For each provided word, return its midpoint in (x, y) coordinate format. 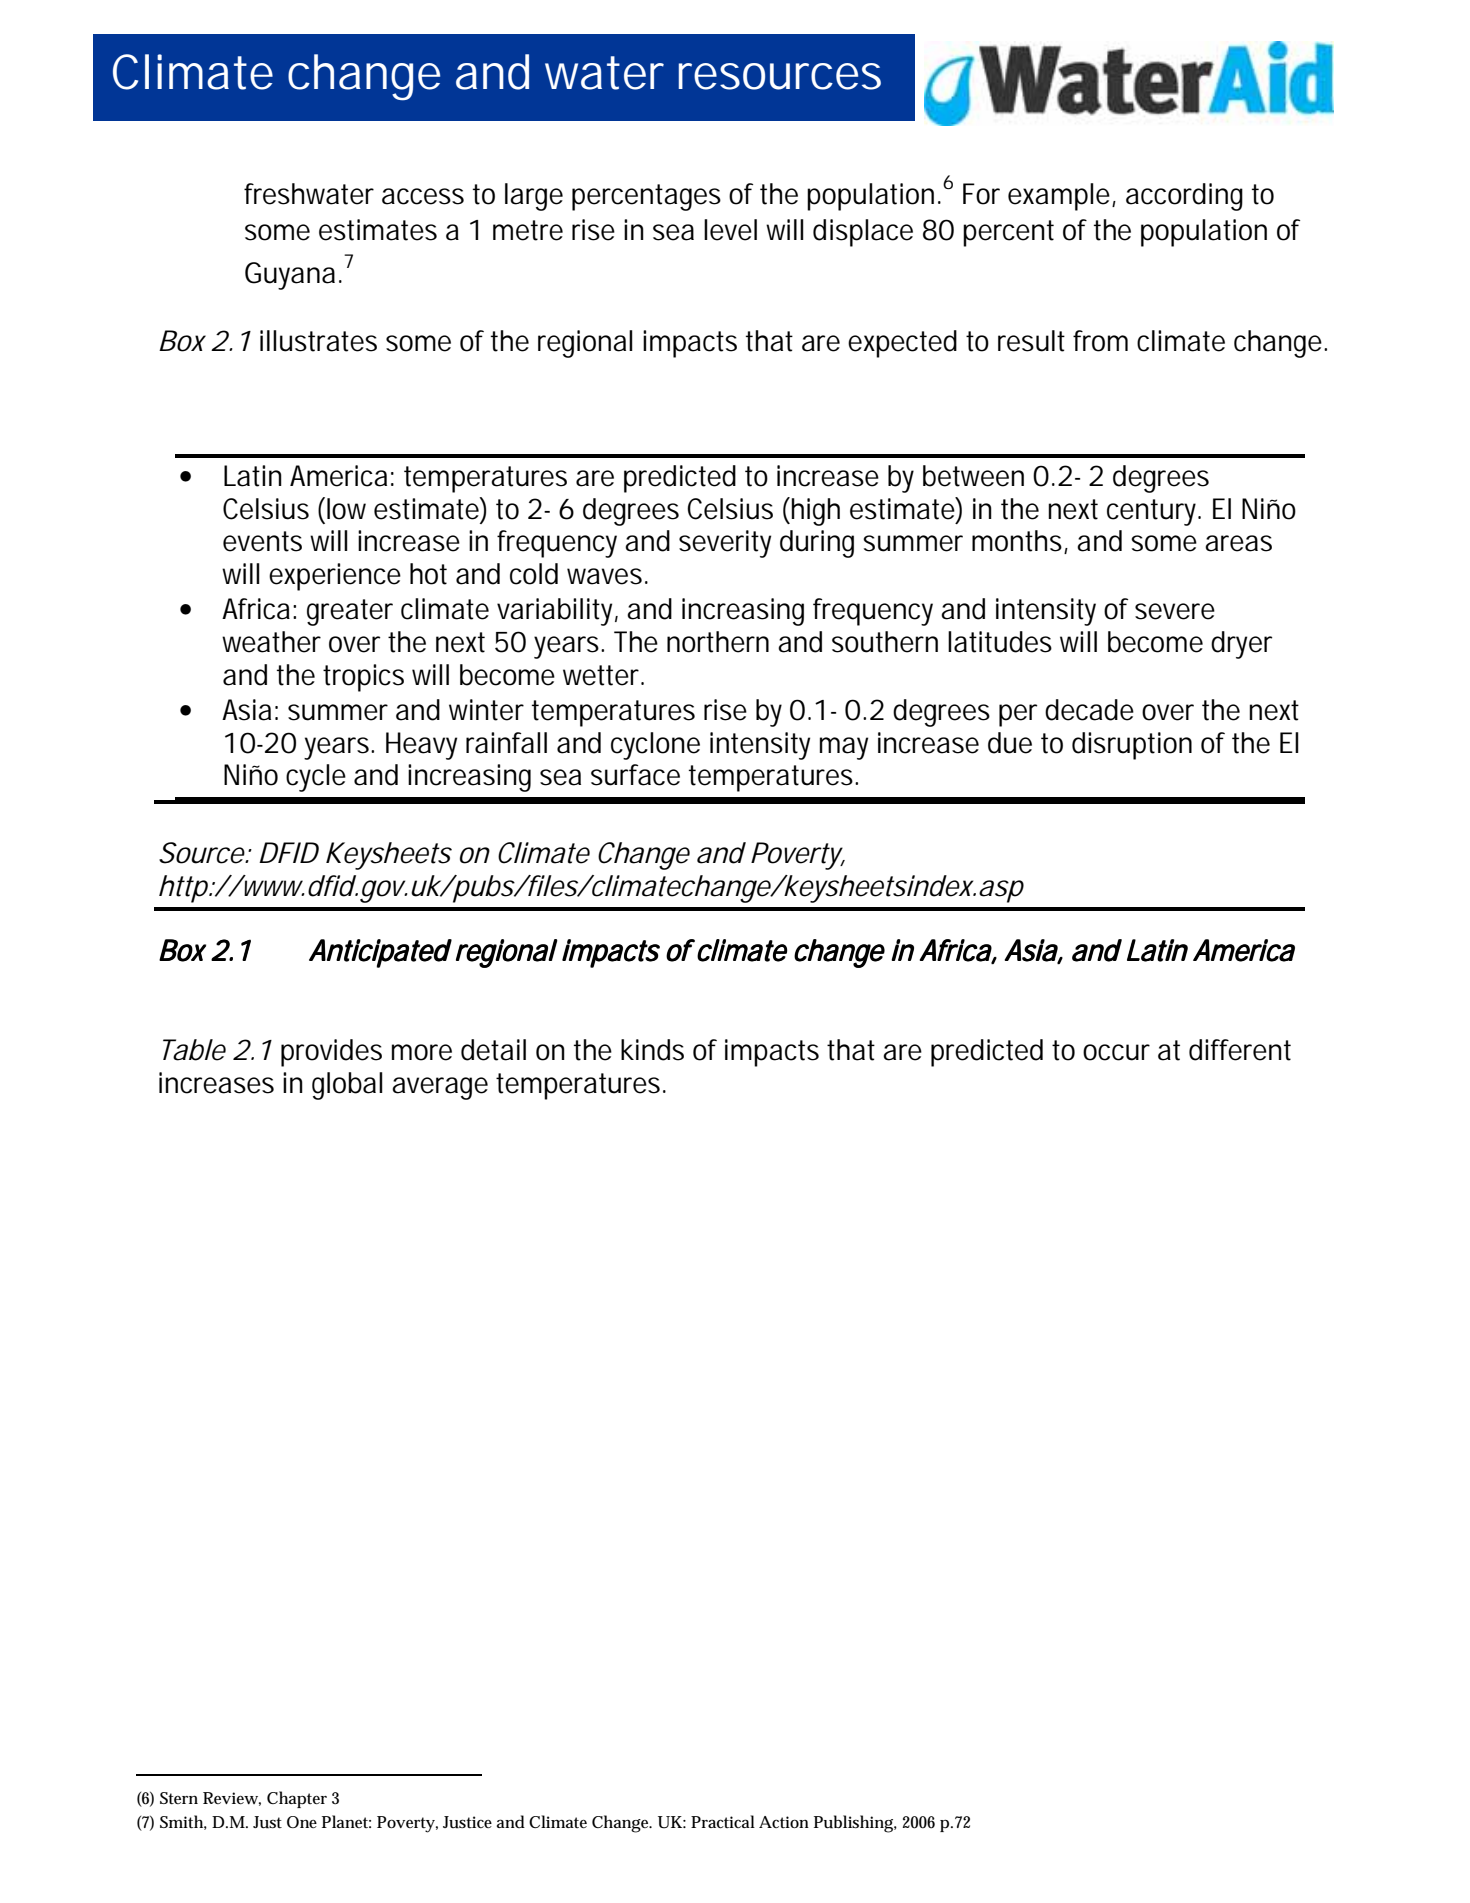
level (730, 230)
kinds (652, 1050)
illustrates (318, 341)
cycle (316, 778)
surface (635, 775)
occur (1116, 1052)
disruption (1132, 746)
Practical (723, 1821)
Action (784, 1822)
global (347, 1086)
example (1060, 197)
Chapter (297, 1799)
